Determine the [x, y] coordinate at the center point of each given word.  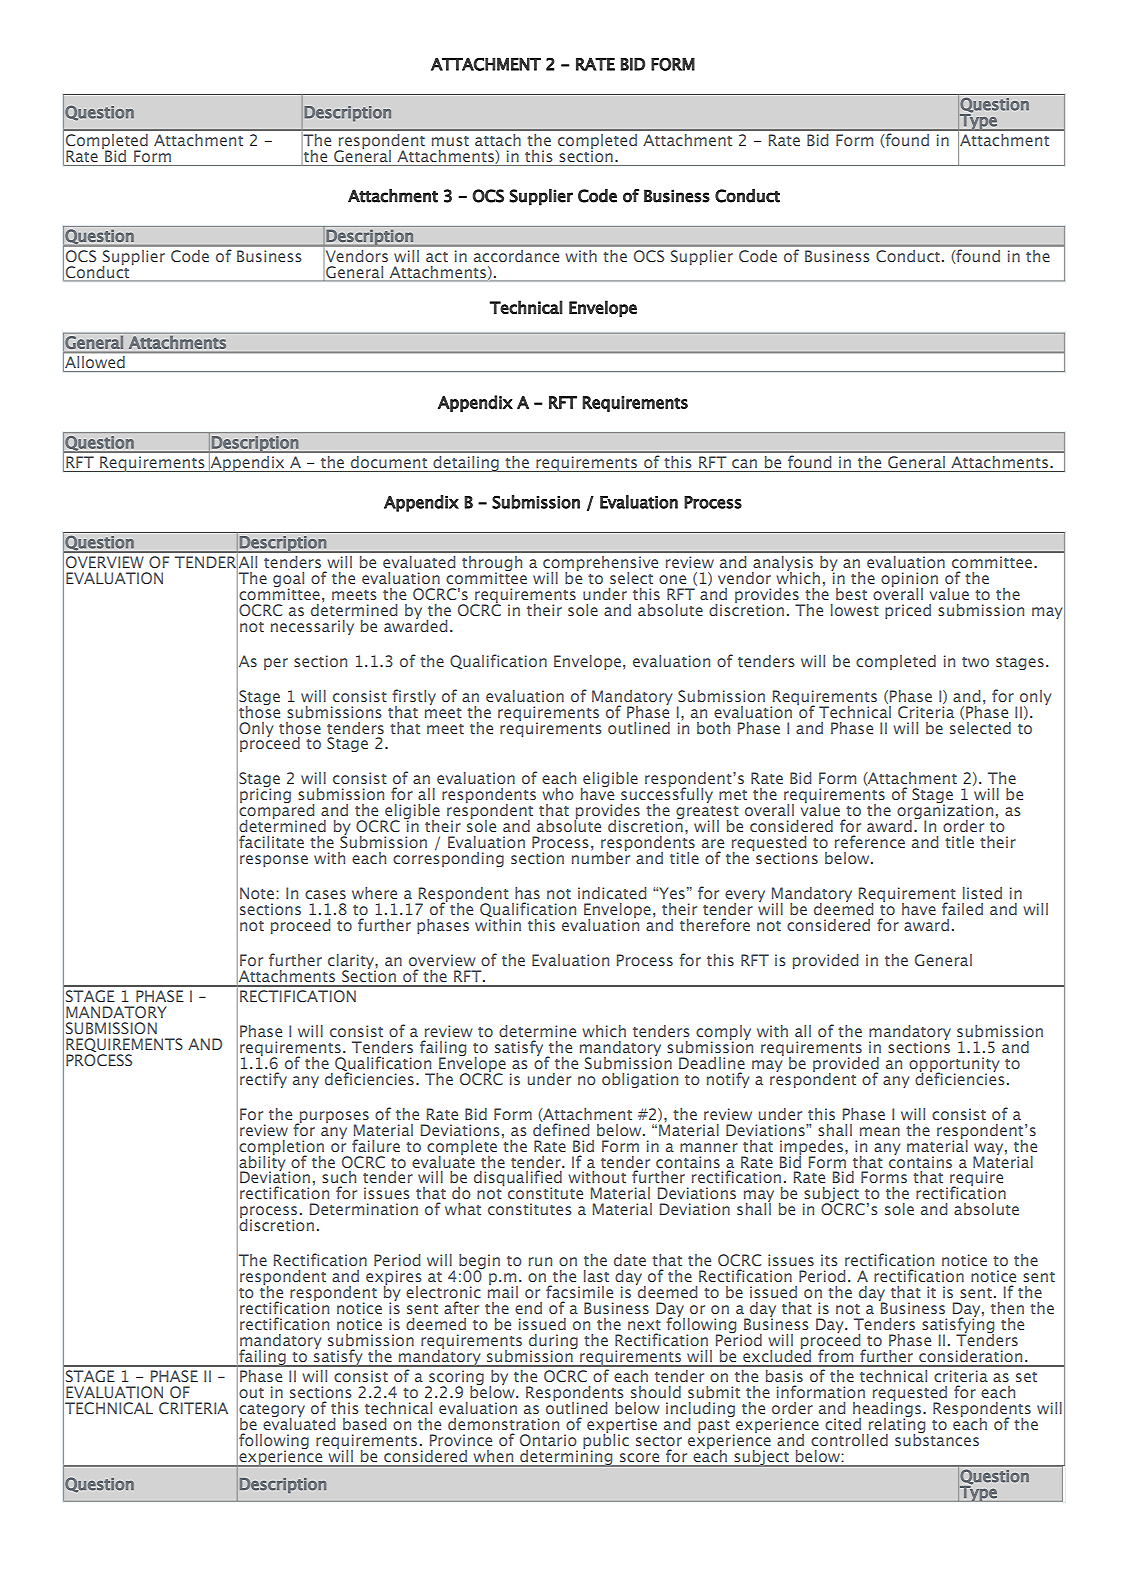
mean [880, 1131]
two [975, 662]
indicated [612, 893]
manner [709, 1147]
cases [325, 894]
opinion [909, 580]
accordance [516, 256]
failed [962, 908]
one [672, 579]
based [364, 1424]
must [450, 141]
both [713, 728]
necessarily [312, 627]
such [339, 1177]
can [744, 463]
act [437, 257]
